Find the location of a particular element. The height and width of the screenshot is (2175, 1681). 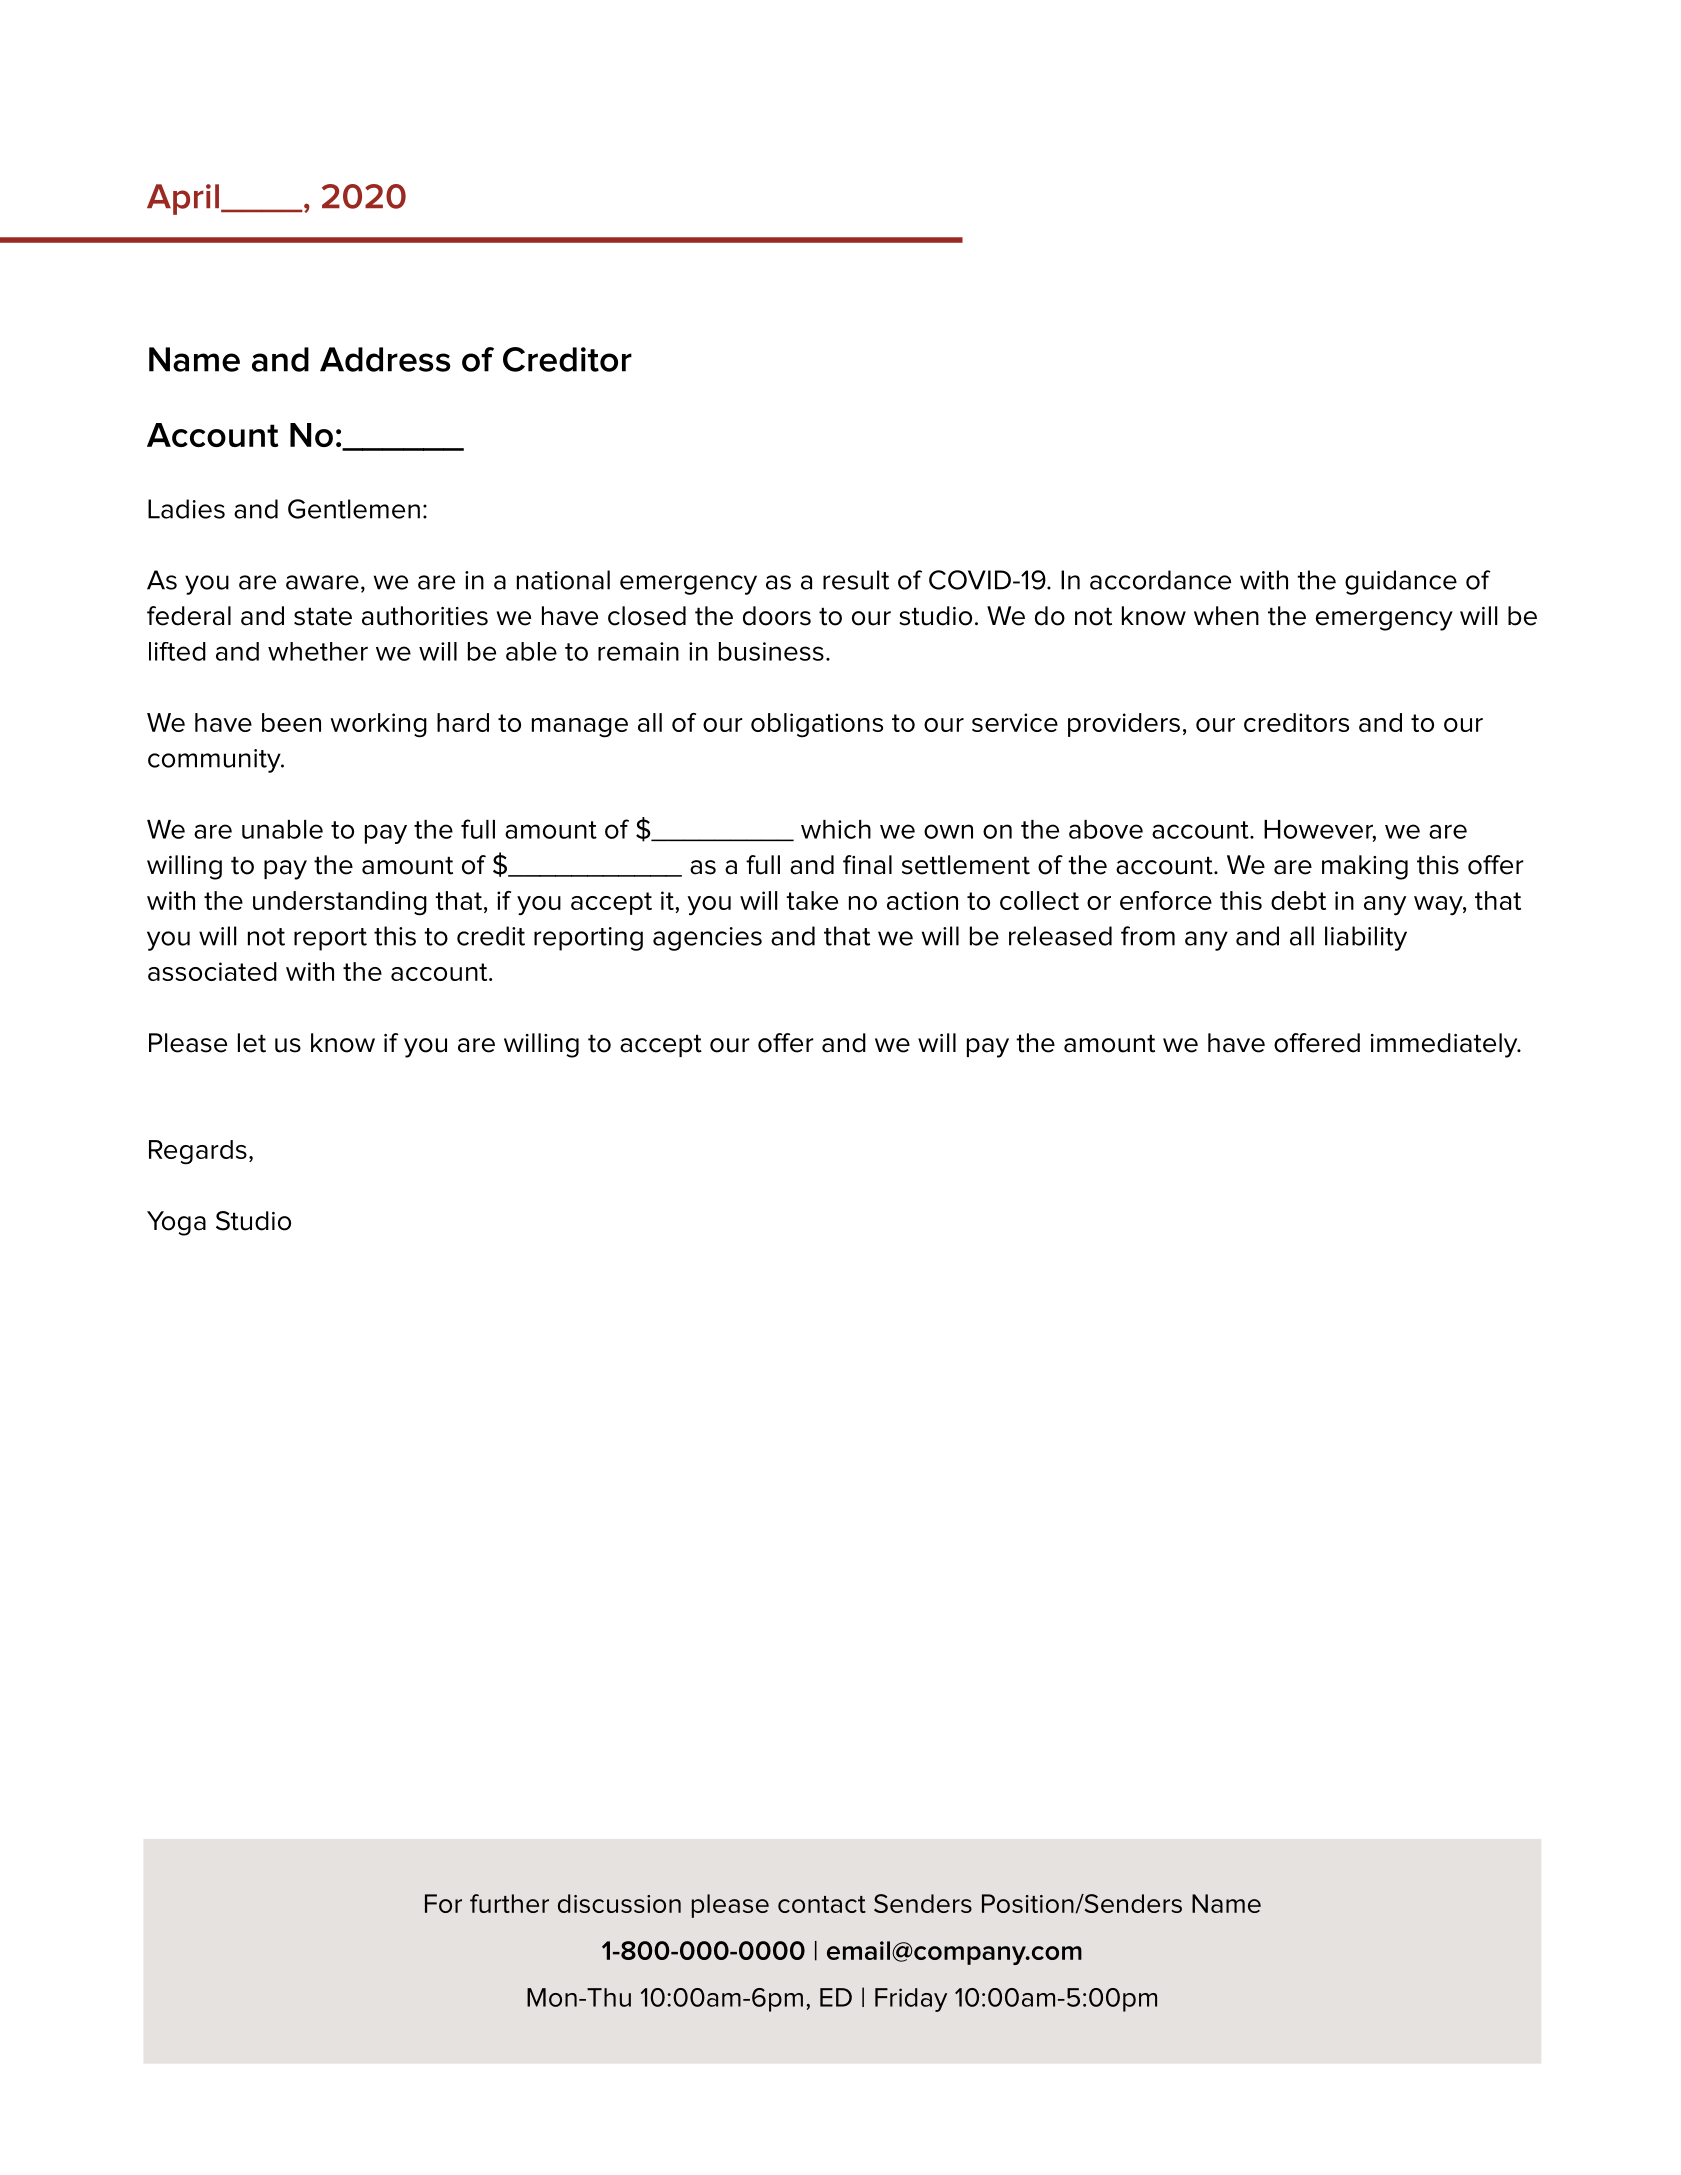

Regards is located at coordinates (198, 1152).
